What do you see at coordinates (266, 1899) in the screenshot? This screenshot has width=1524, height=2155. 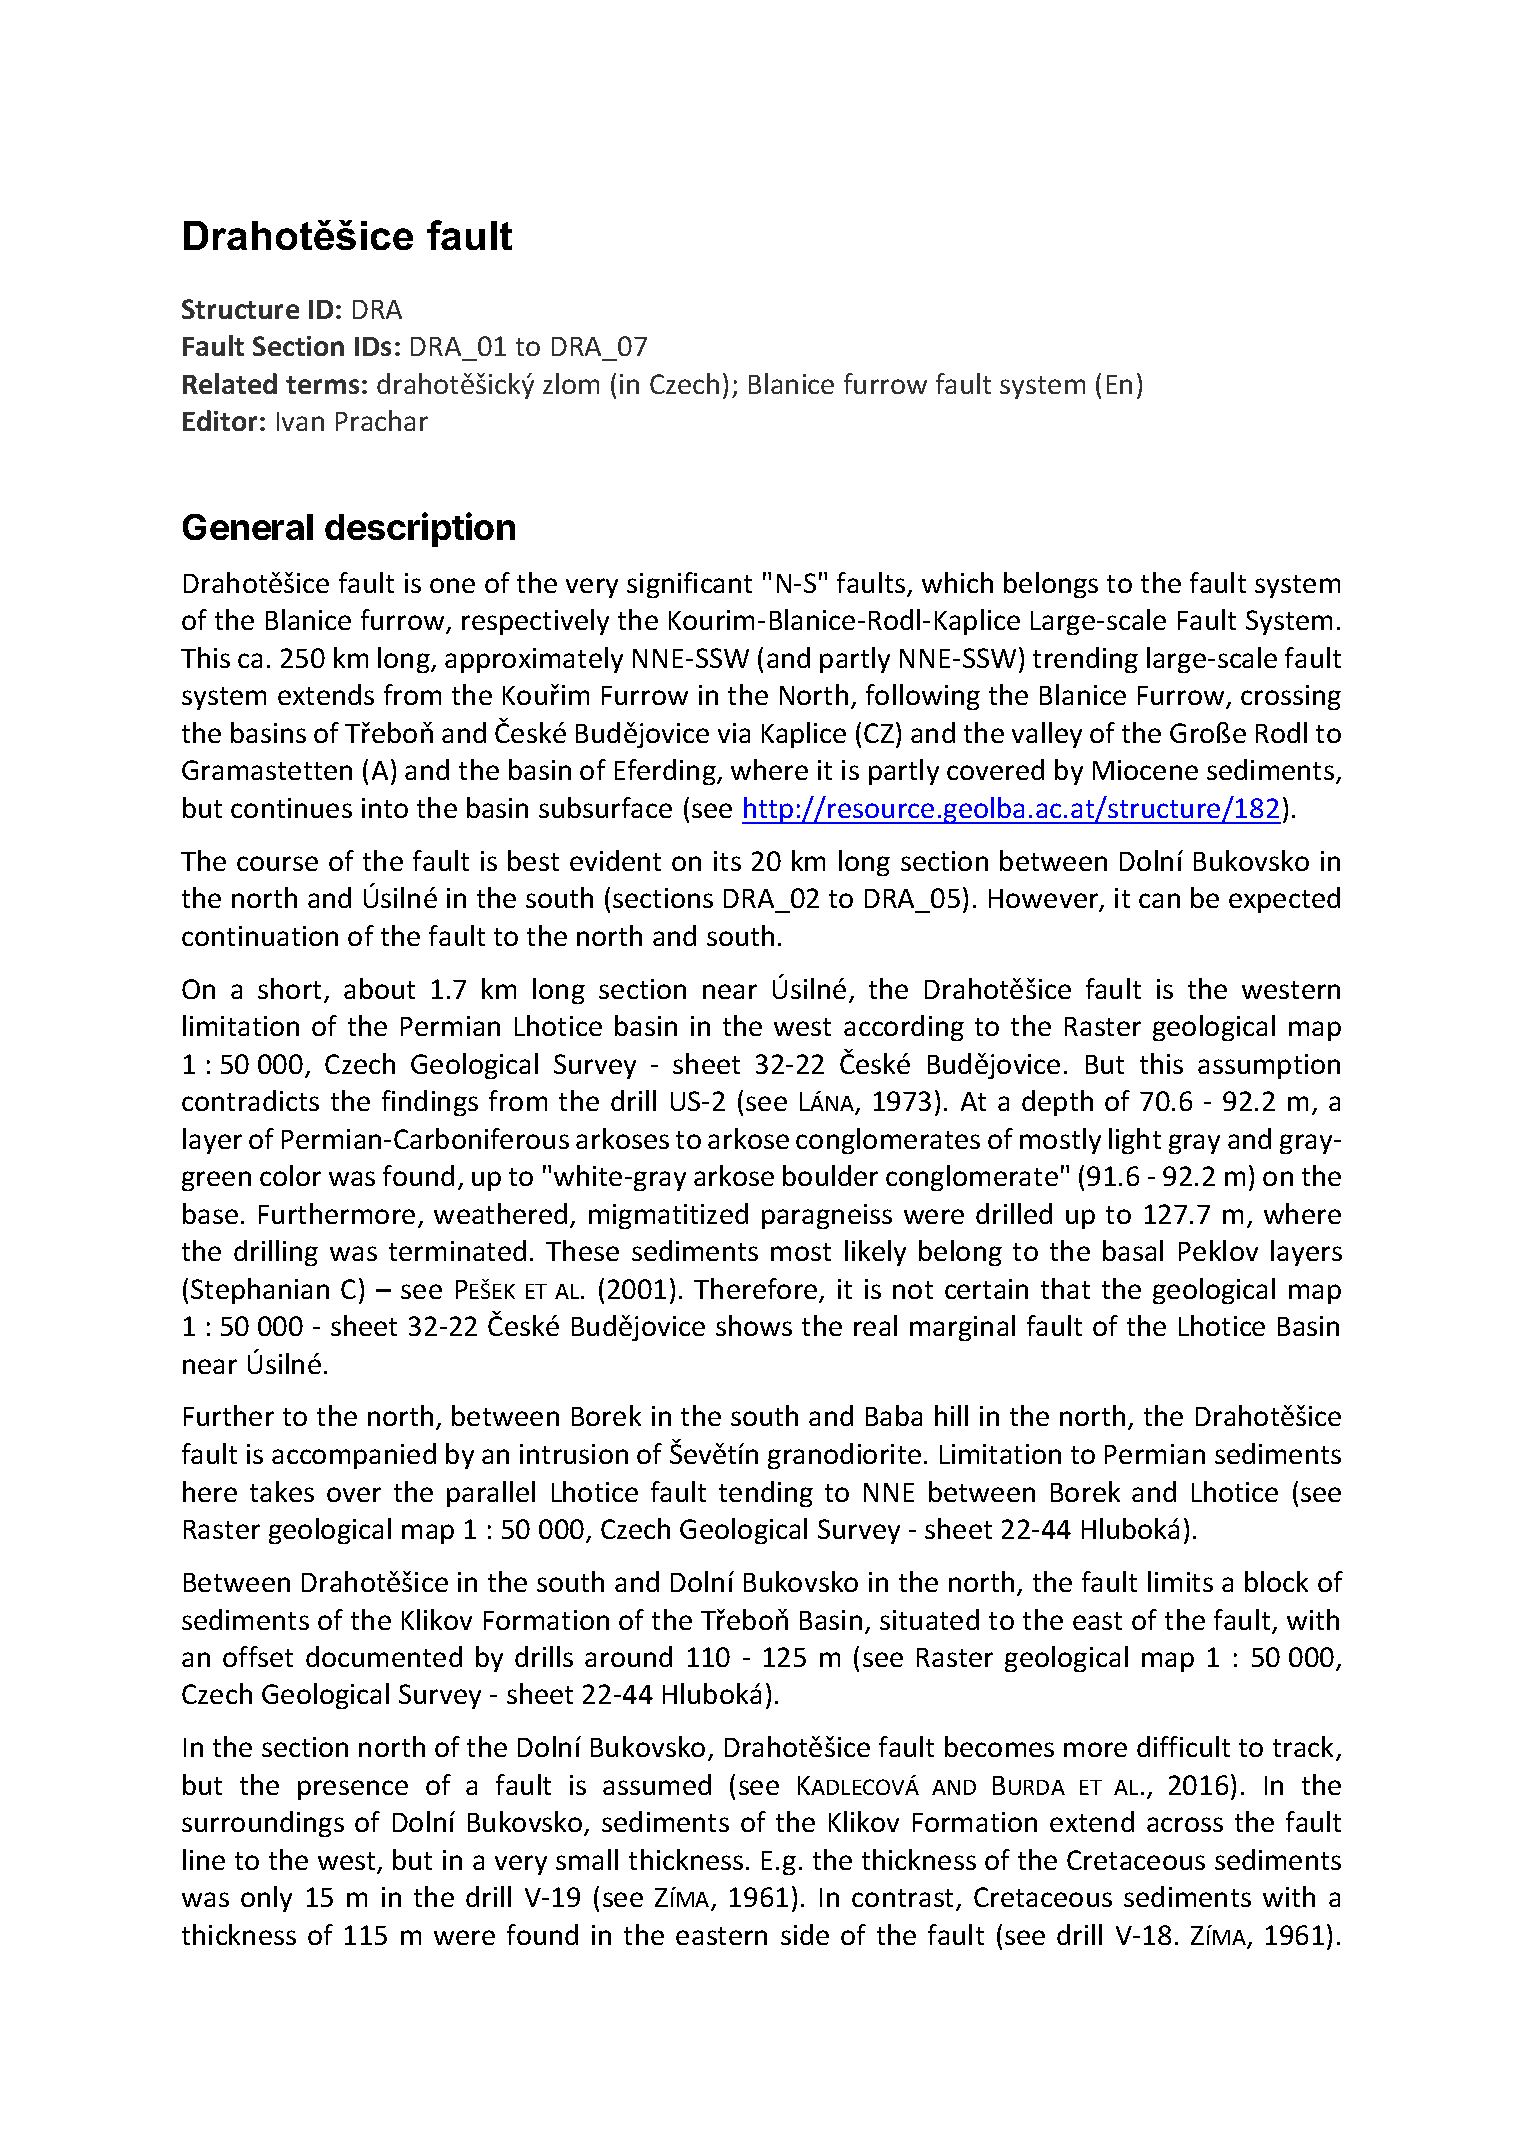 I see `only` at bounding box center [266, 1899].
